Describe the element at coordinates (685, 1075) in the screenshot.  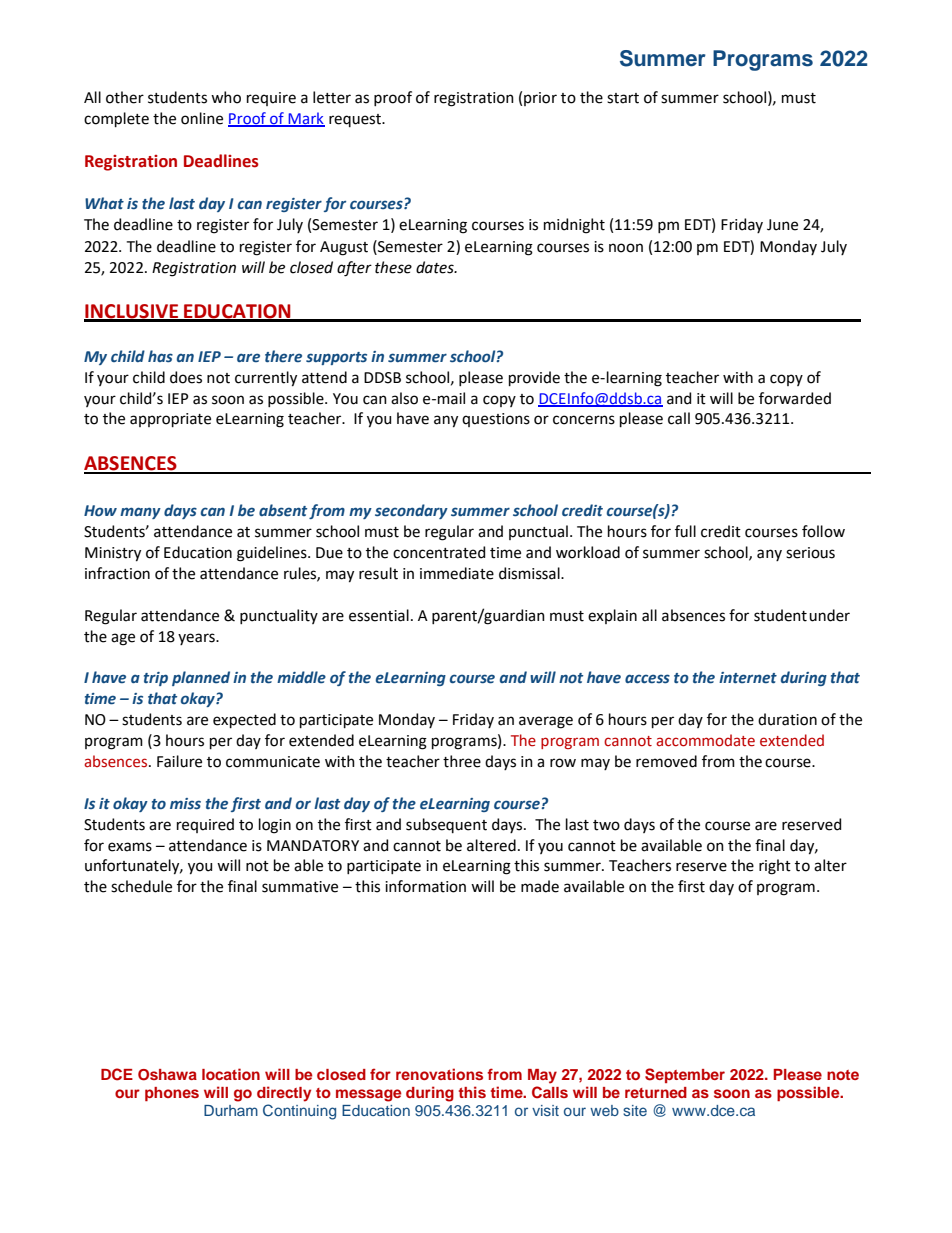
I see `September` at that location.
